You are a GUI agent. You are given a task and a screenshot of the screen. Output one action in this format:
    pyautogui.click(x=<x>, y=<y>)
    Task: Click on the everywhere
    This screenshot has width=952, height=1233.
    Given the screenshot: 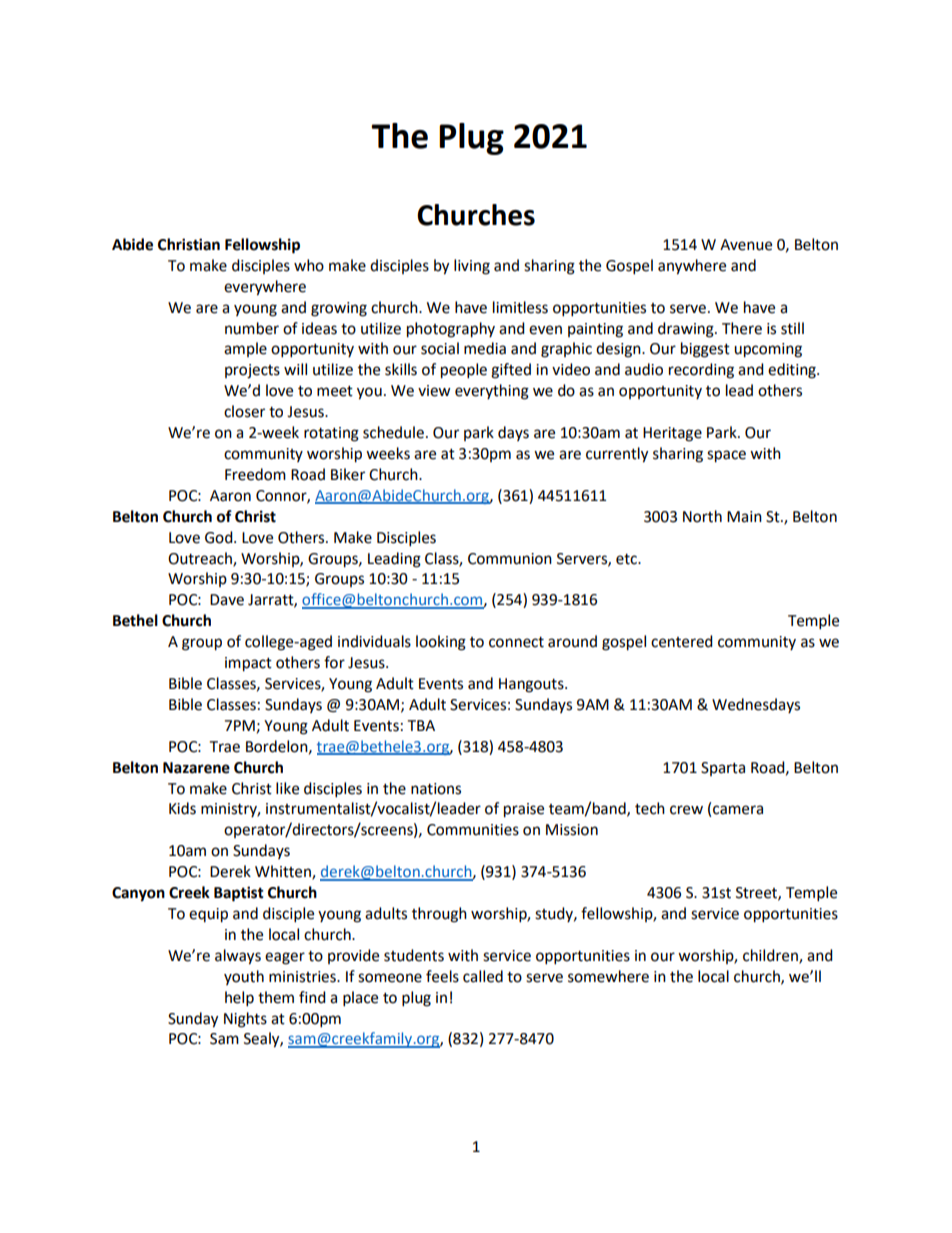 What is the action you would take?
    pyautogui.click(x=265, y=288)
